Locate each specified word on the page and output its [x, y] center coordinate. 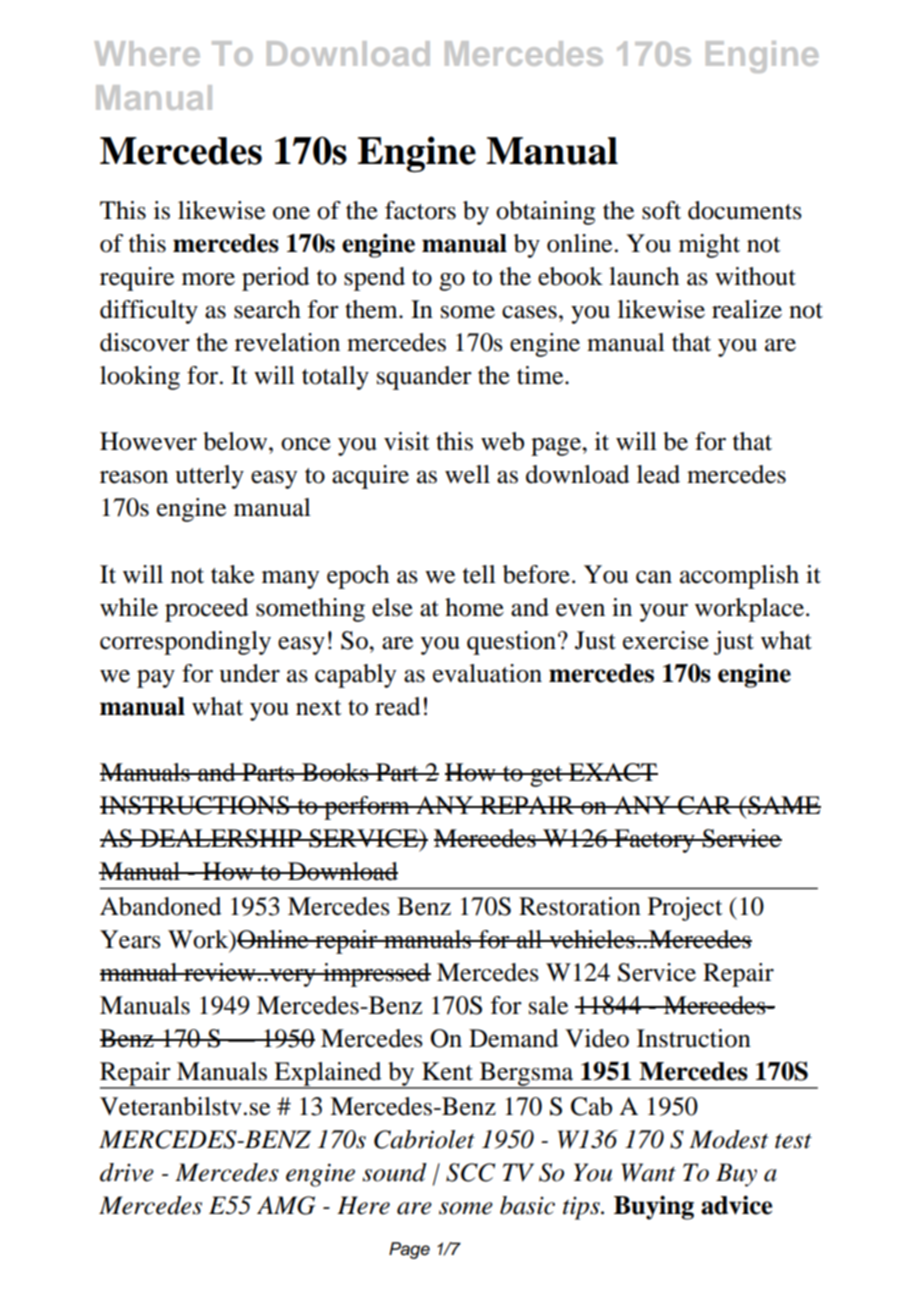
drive [127, 1172]
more [208, 279]
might [709, 246]
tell [479, 574]
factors [420, 210]
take [232, 574]
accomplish [739, 577]
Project [685, 909]
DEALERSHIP [221, 838]
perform [367, 808]
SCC [470, 1172]
